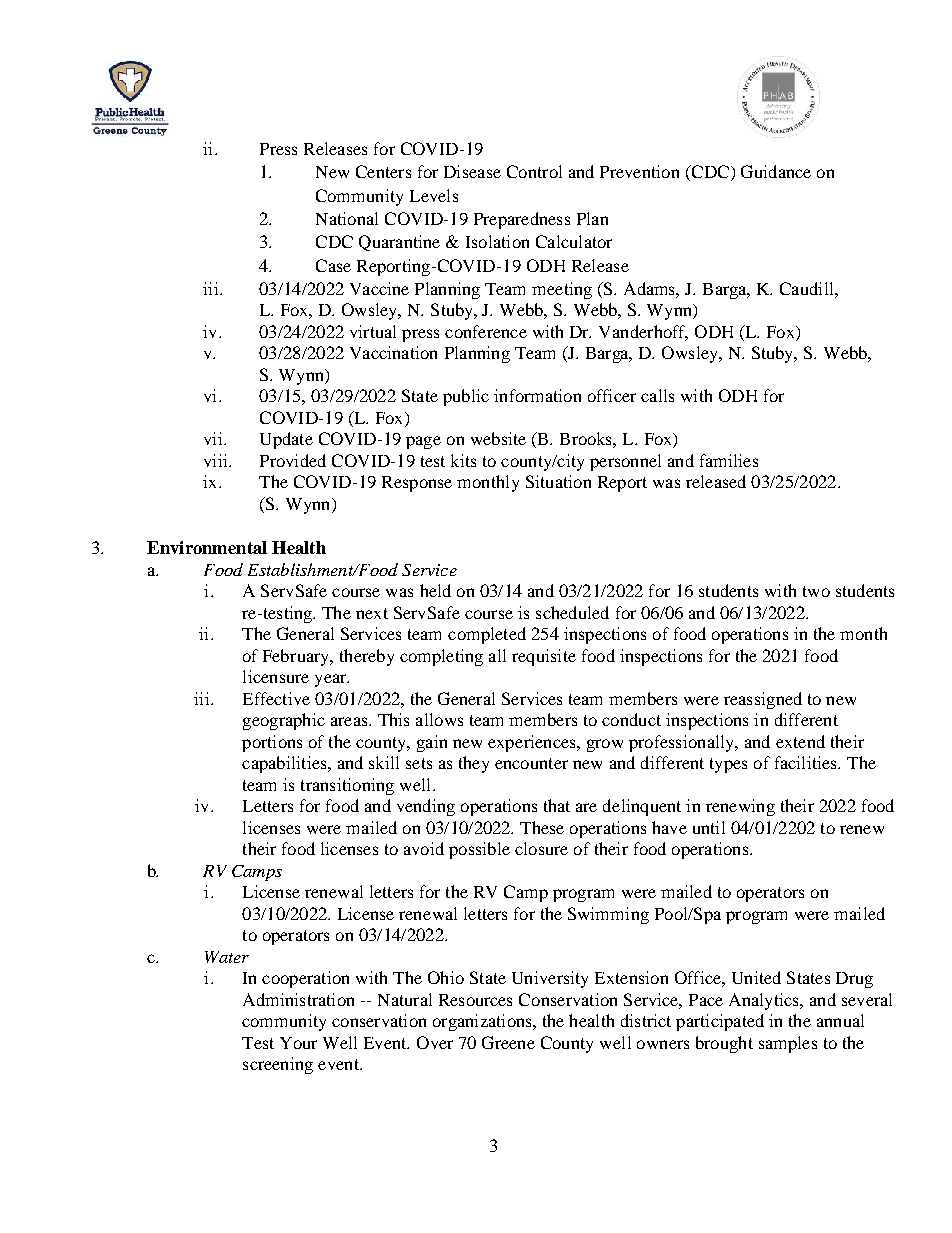 The width and height of the screenshot is (952, 1233). Describe the element at coordinates (572, 612) in the screenshot. I see `scheduled` at that location.
